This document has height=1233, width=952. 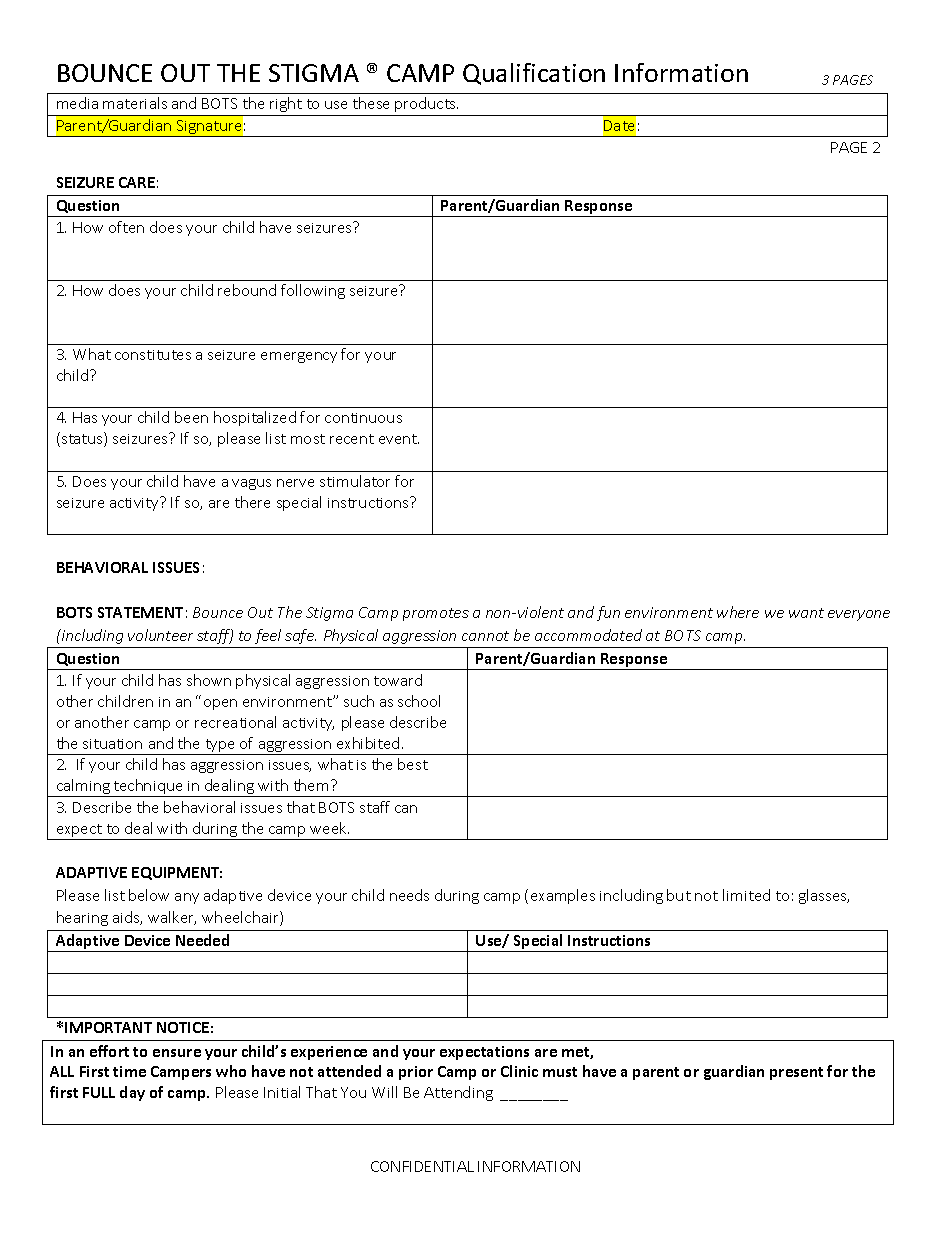 I want to click on event, so click(x=399, y=439).
